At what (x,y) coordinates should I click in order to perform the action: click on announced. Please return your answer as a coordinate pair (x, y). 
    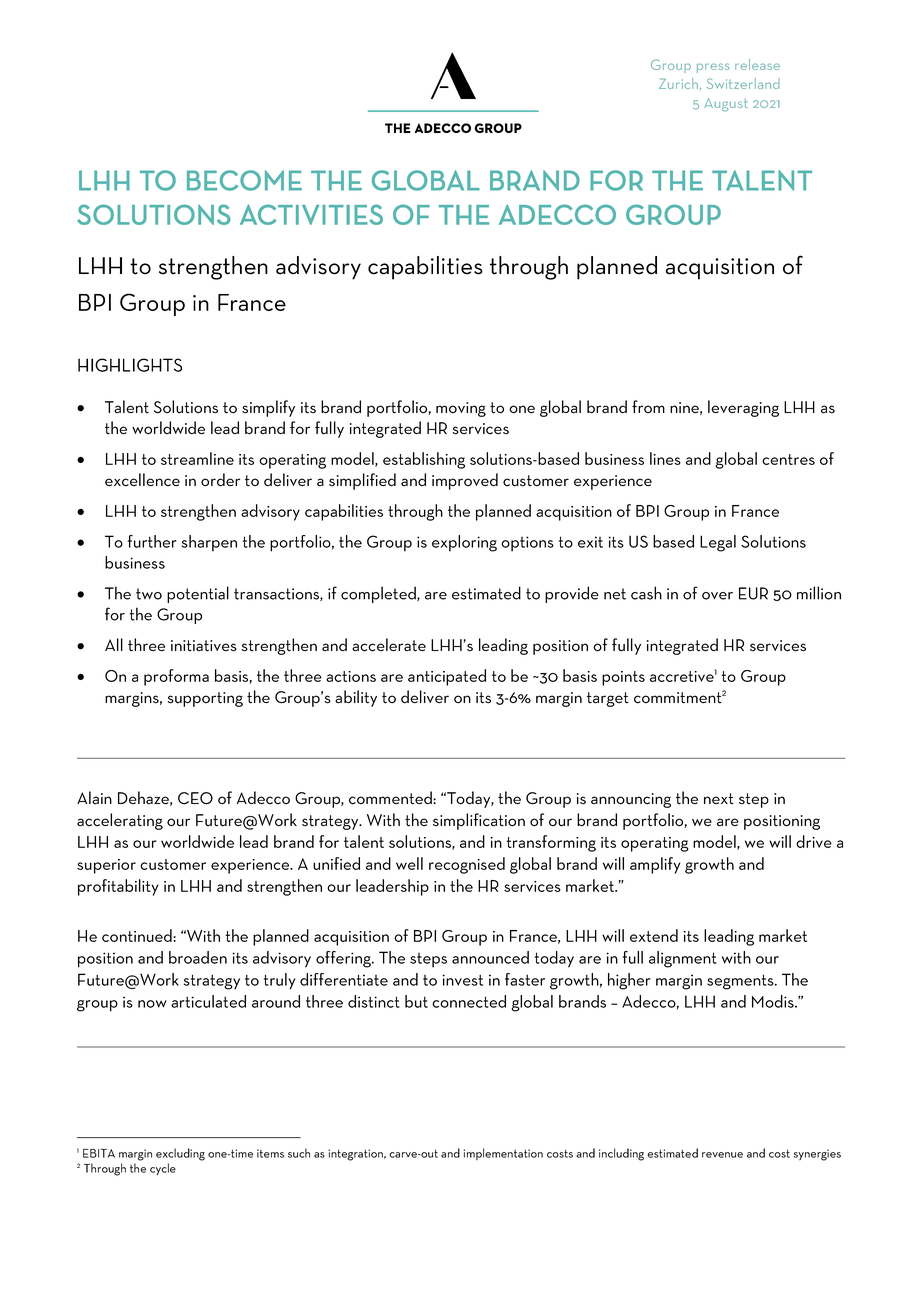
    Looking at the image, I should click on (490, 957).
